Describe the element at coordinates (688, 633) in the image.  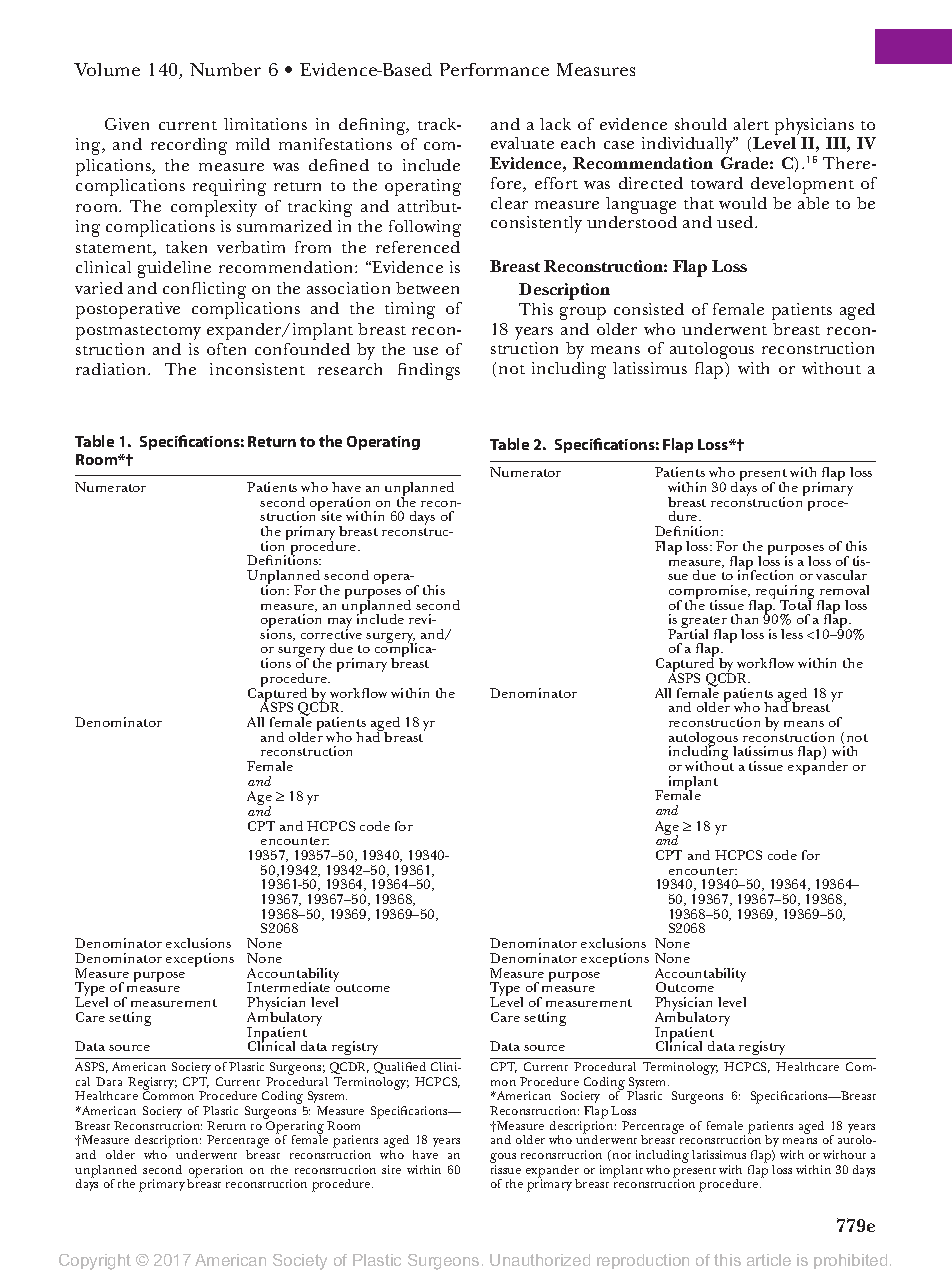
I see `Partial` at that location.
